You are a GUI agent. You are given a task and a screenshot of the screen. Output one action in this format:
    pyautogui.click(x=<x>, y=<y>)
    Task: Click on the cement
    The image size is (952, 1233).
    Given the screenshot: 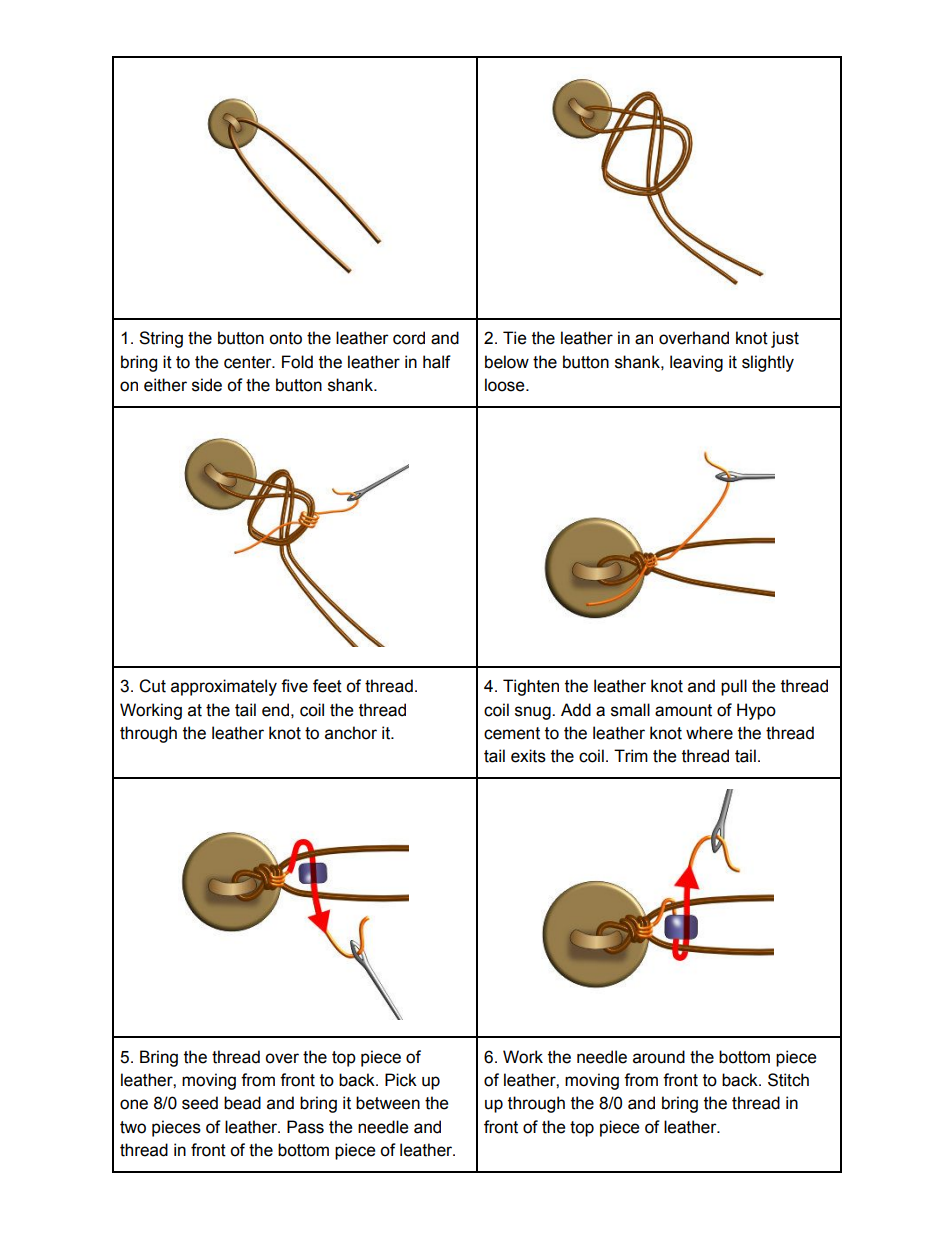 What is the action you would take?
    pyautogui.click(x=512, y=733)
